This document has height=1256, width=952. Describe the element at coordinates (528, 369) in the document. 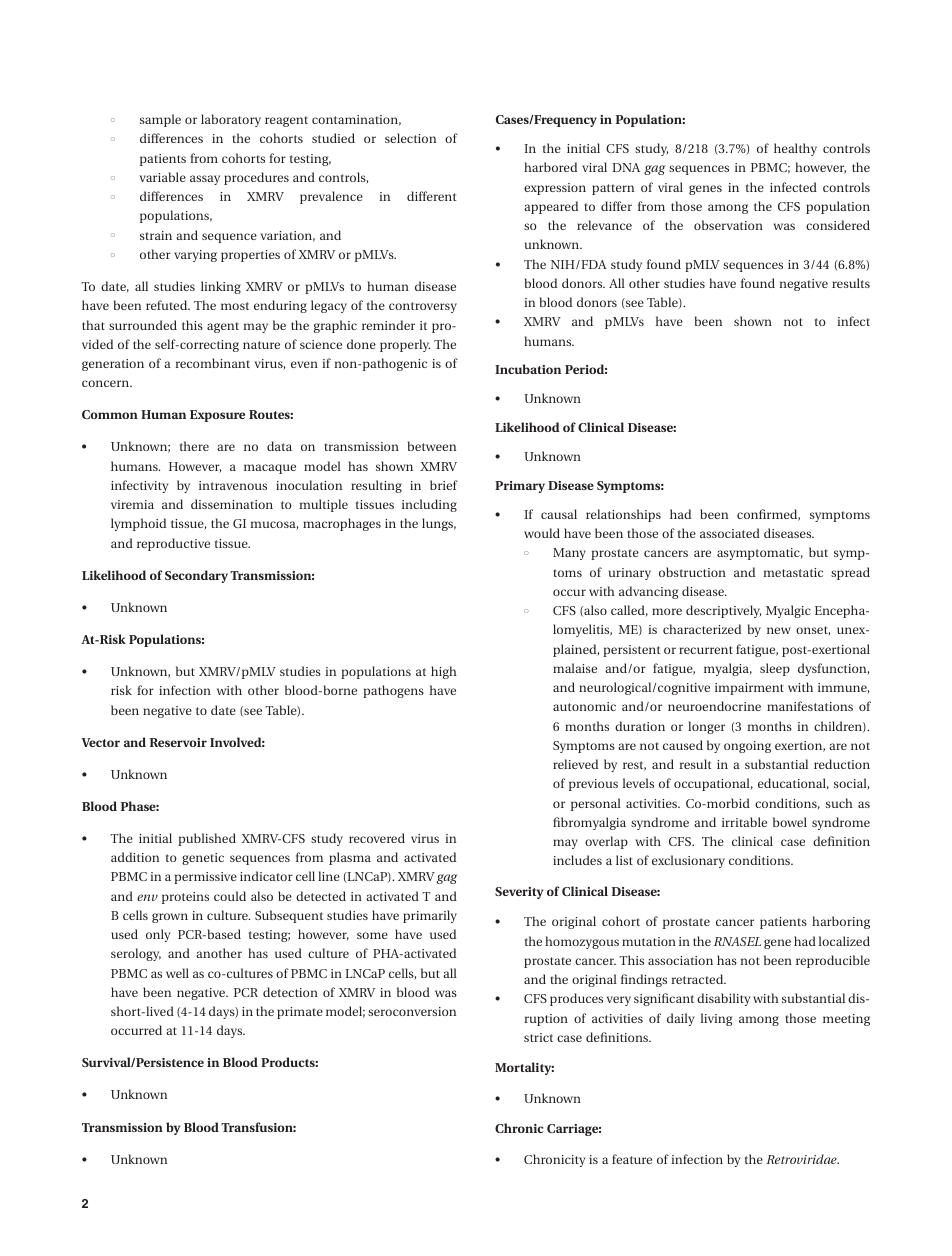

I see `Incubation` at that location.
